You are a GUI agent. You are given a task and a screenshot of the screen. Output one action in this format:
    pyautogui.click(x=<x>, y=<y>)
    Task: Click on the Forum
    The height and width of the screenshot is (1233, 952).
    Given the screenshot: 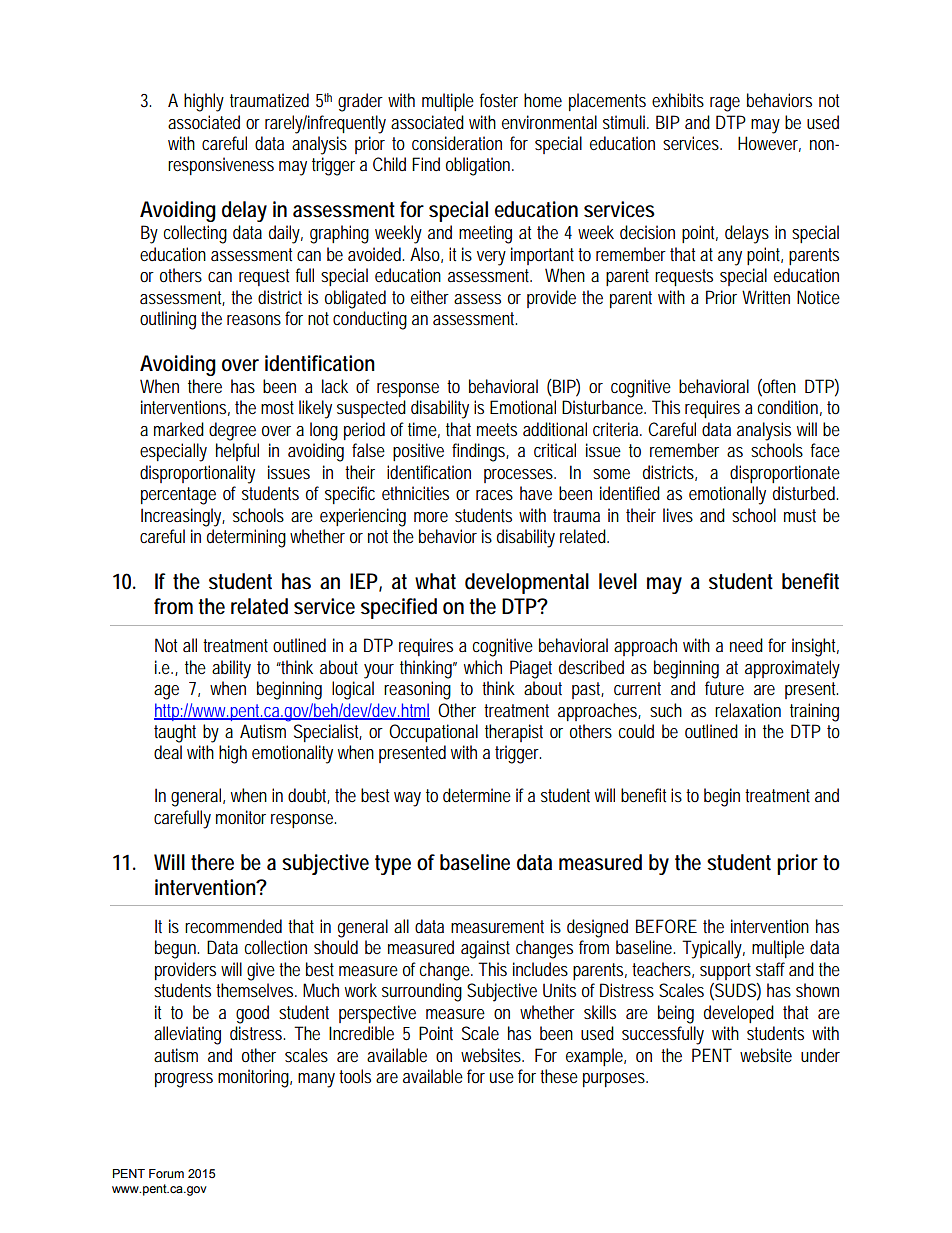 What is the action you would take?
    pyautogui.click(x=166, y=1173)
